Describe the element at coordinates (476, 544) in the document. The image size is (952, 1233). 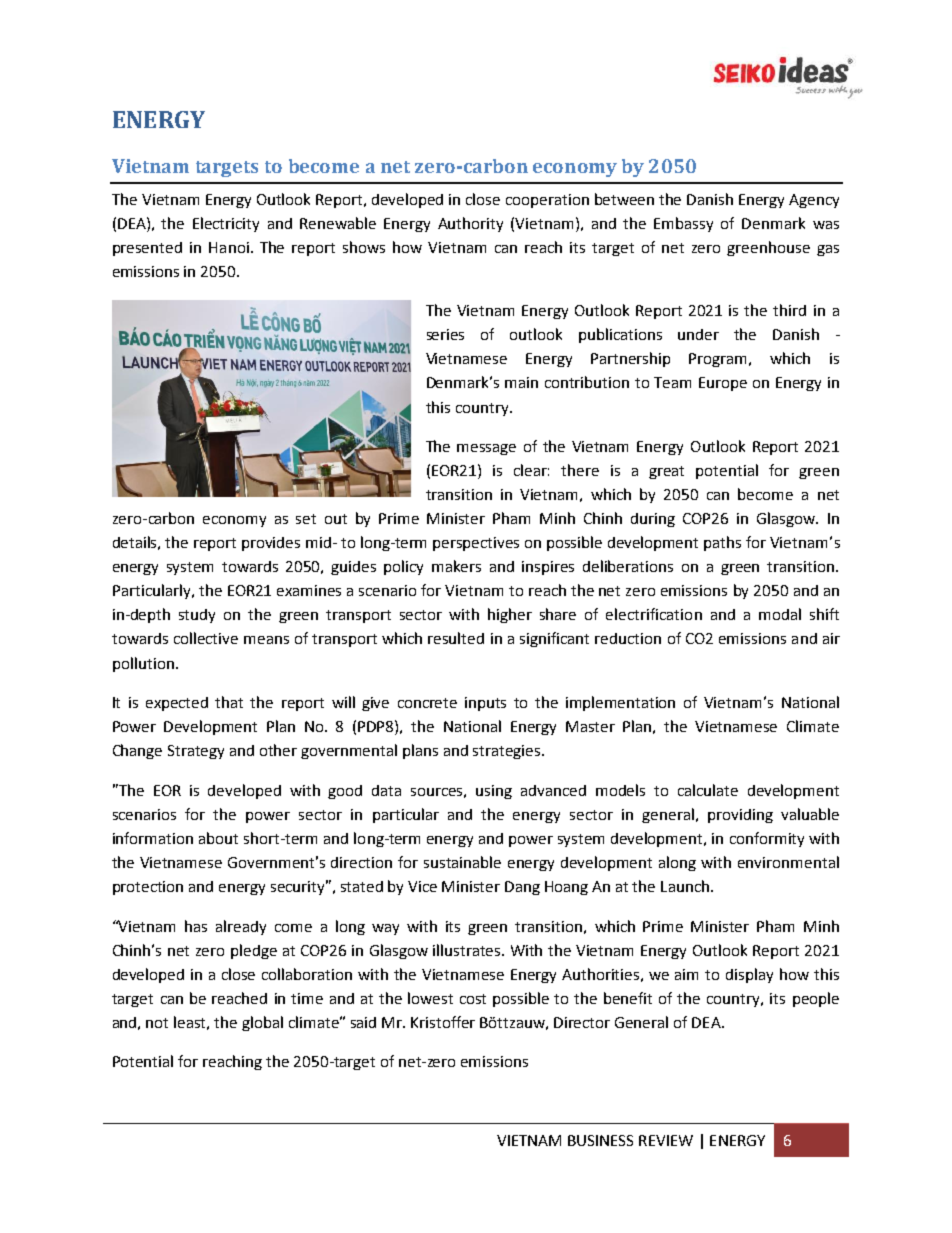
I see `perspectives` at that location.
